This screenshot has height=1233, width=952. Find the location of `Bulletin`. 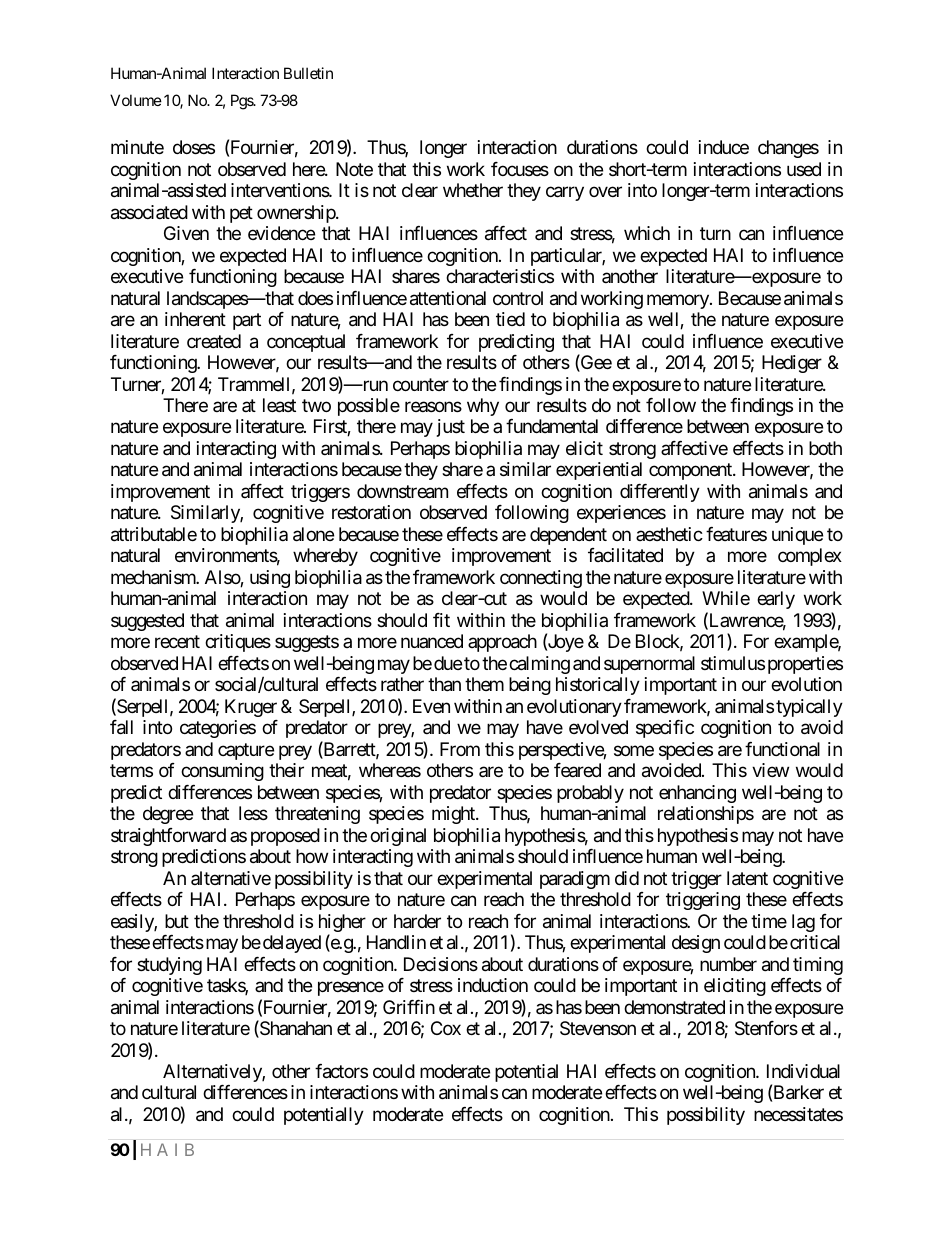

Bulletin is located at coordinates (308, 73).
